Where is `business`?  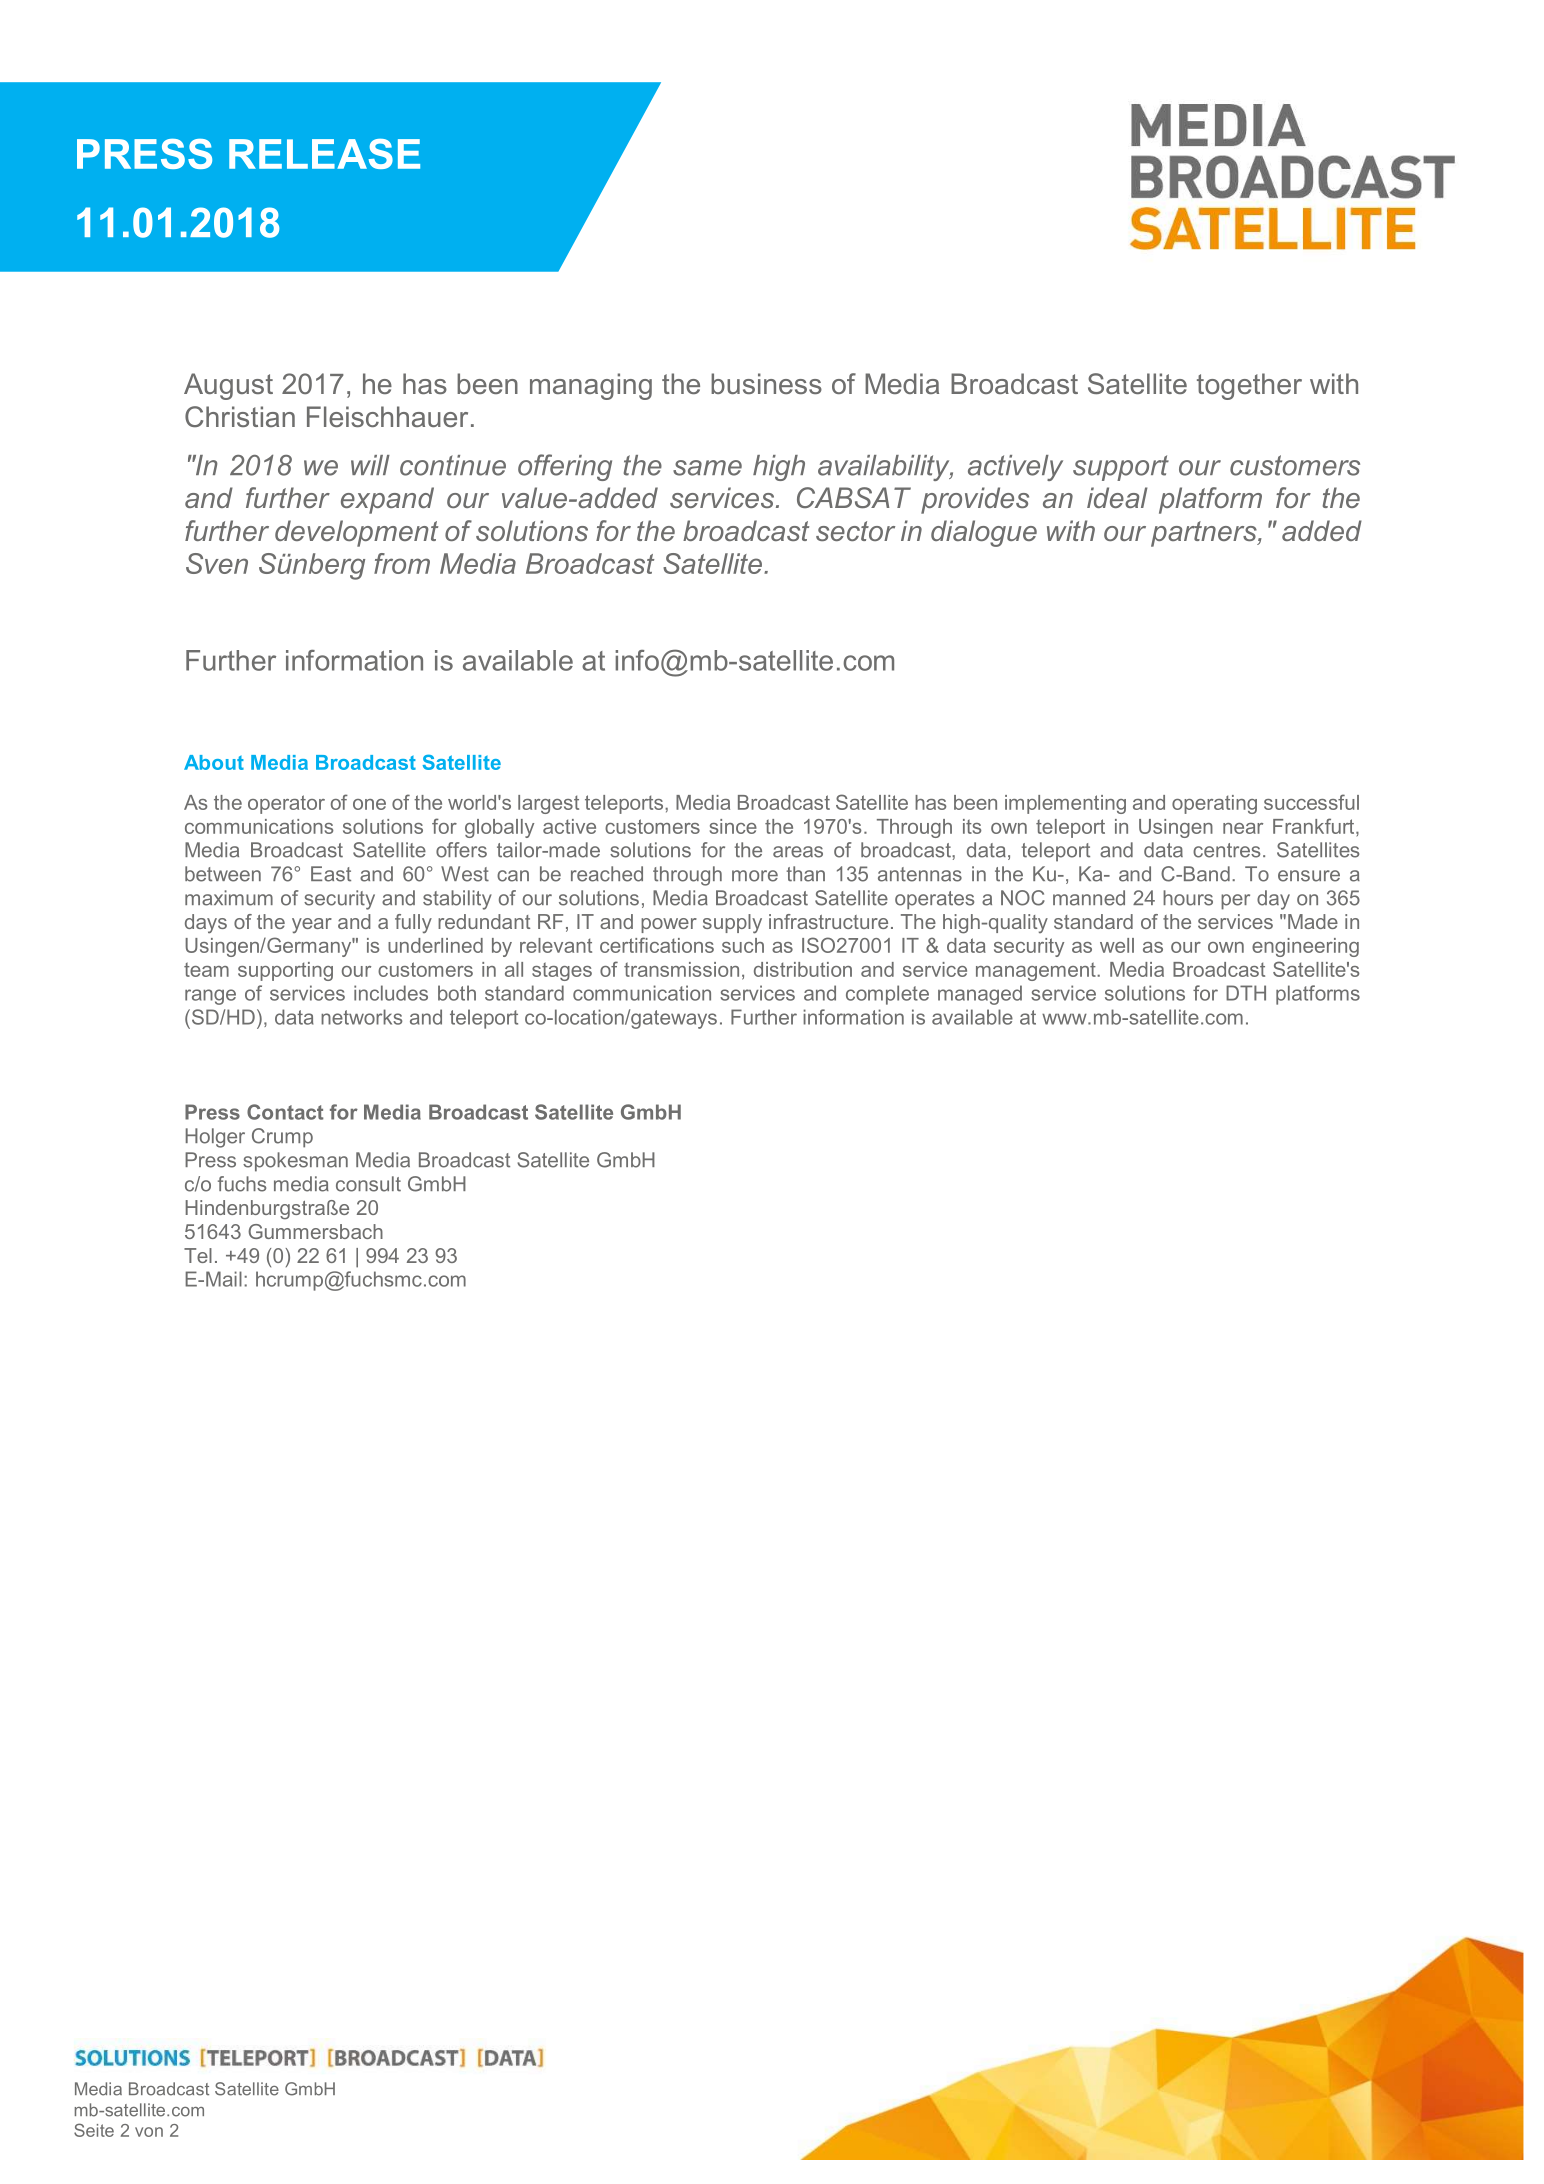 business is located at coordinates (766, 383).
